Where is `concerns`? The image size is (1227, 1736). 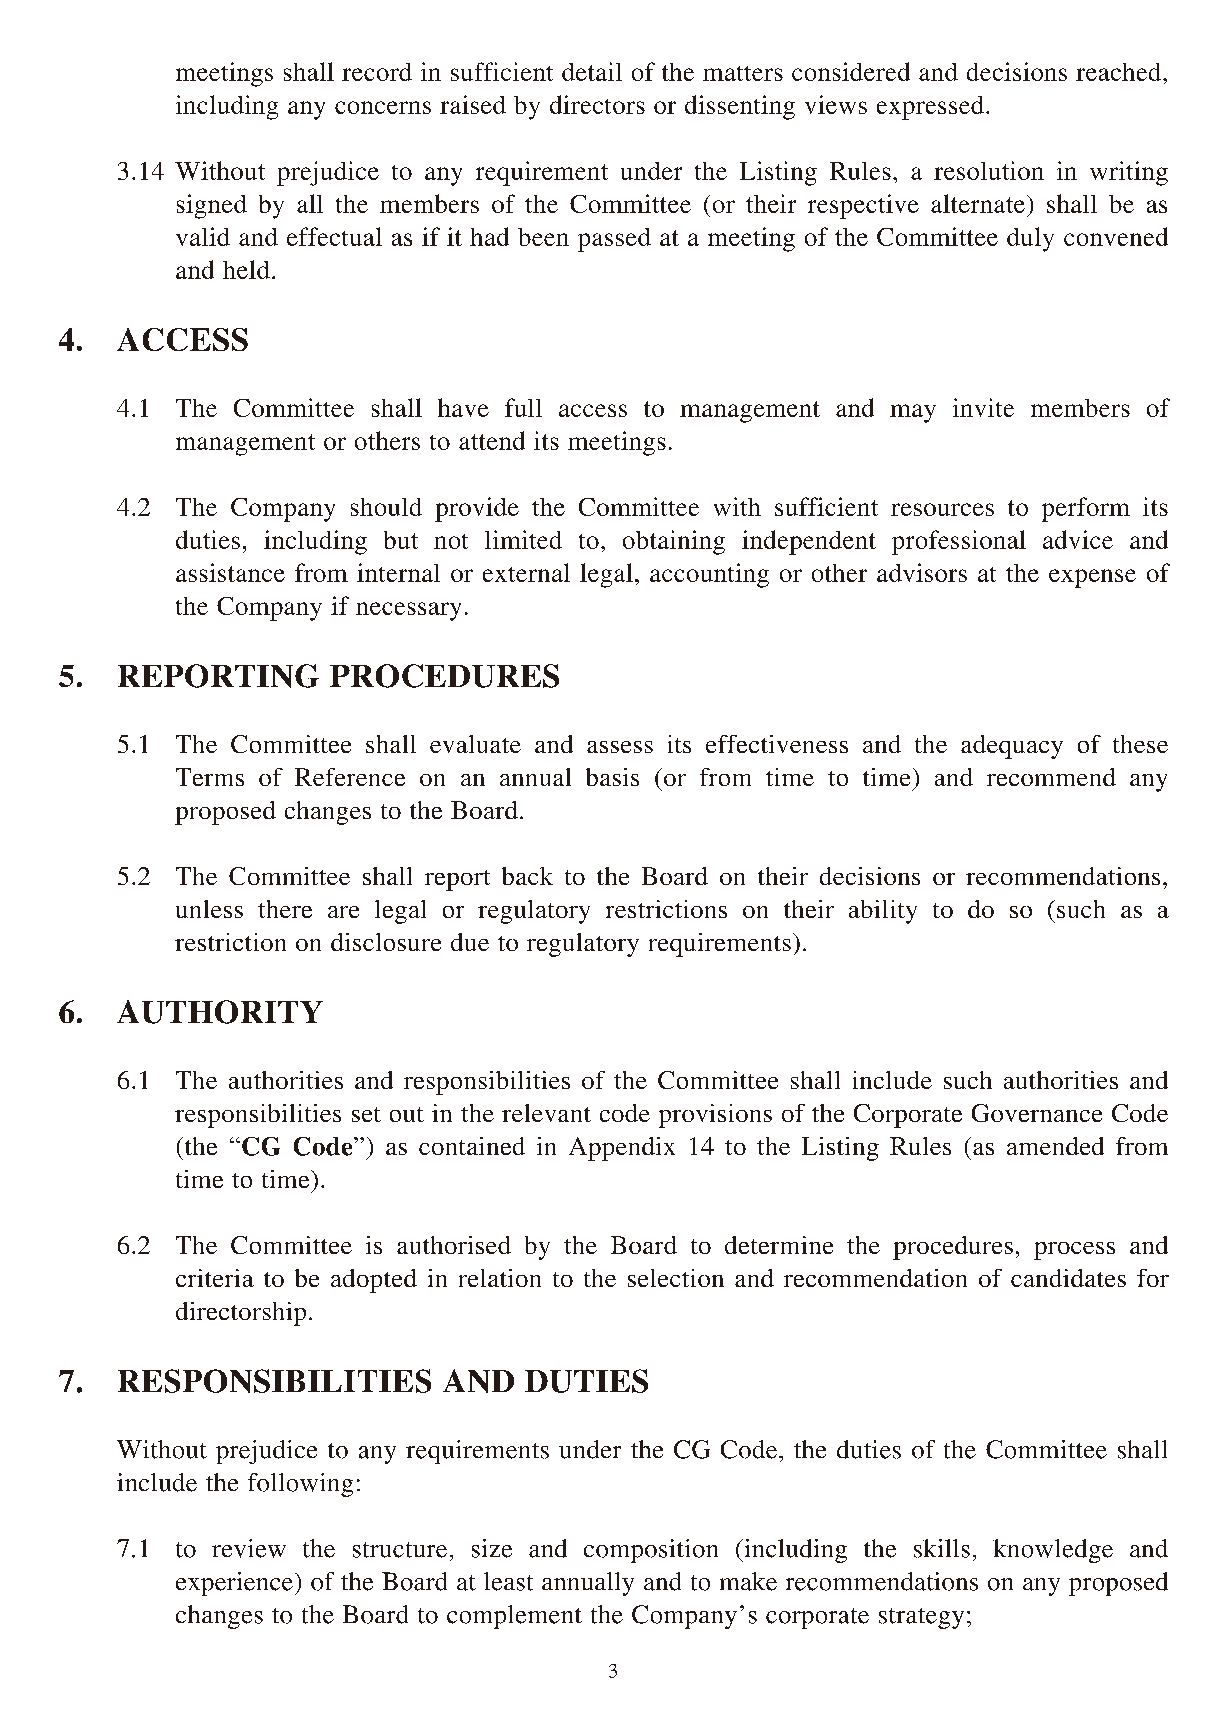 concerns is located at coordinates (383, 107).
